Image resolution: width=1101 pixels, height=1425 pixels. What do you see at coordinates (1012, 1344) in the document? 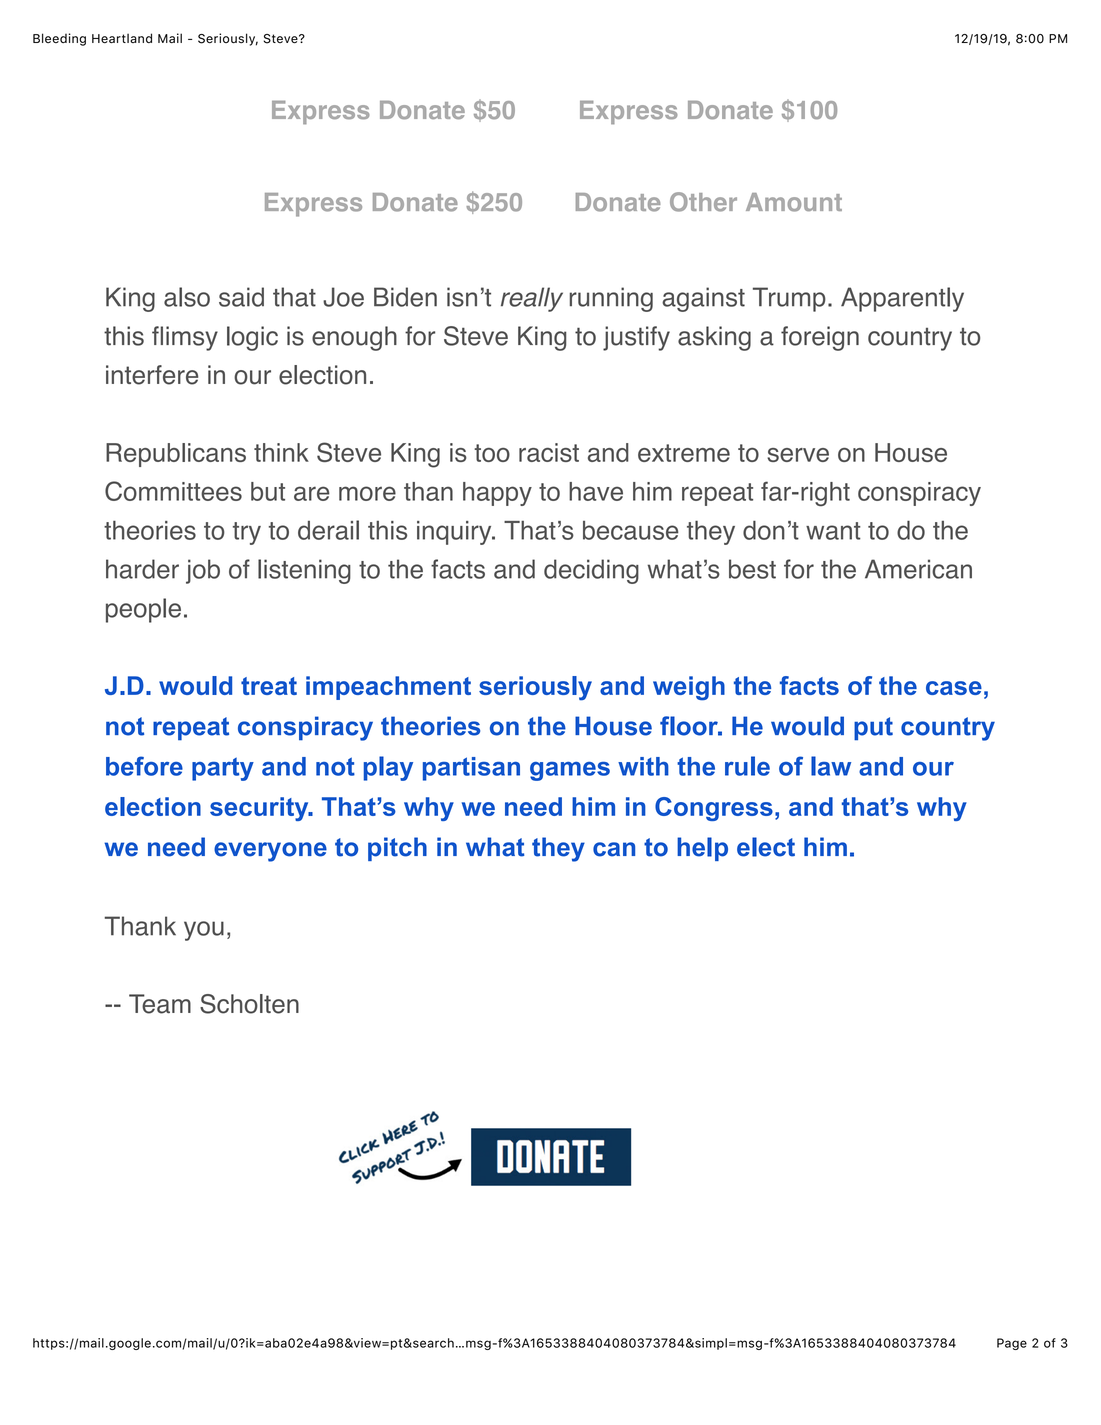
I see `Page` at bounding box center [1012, 1344].
